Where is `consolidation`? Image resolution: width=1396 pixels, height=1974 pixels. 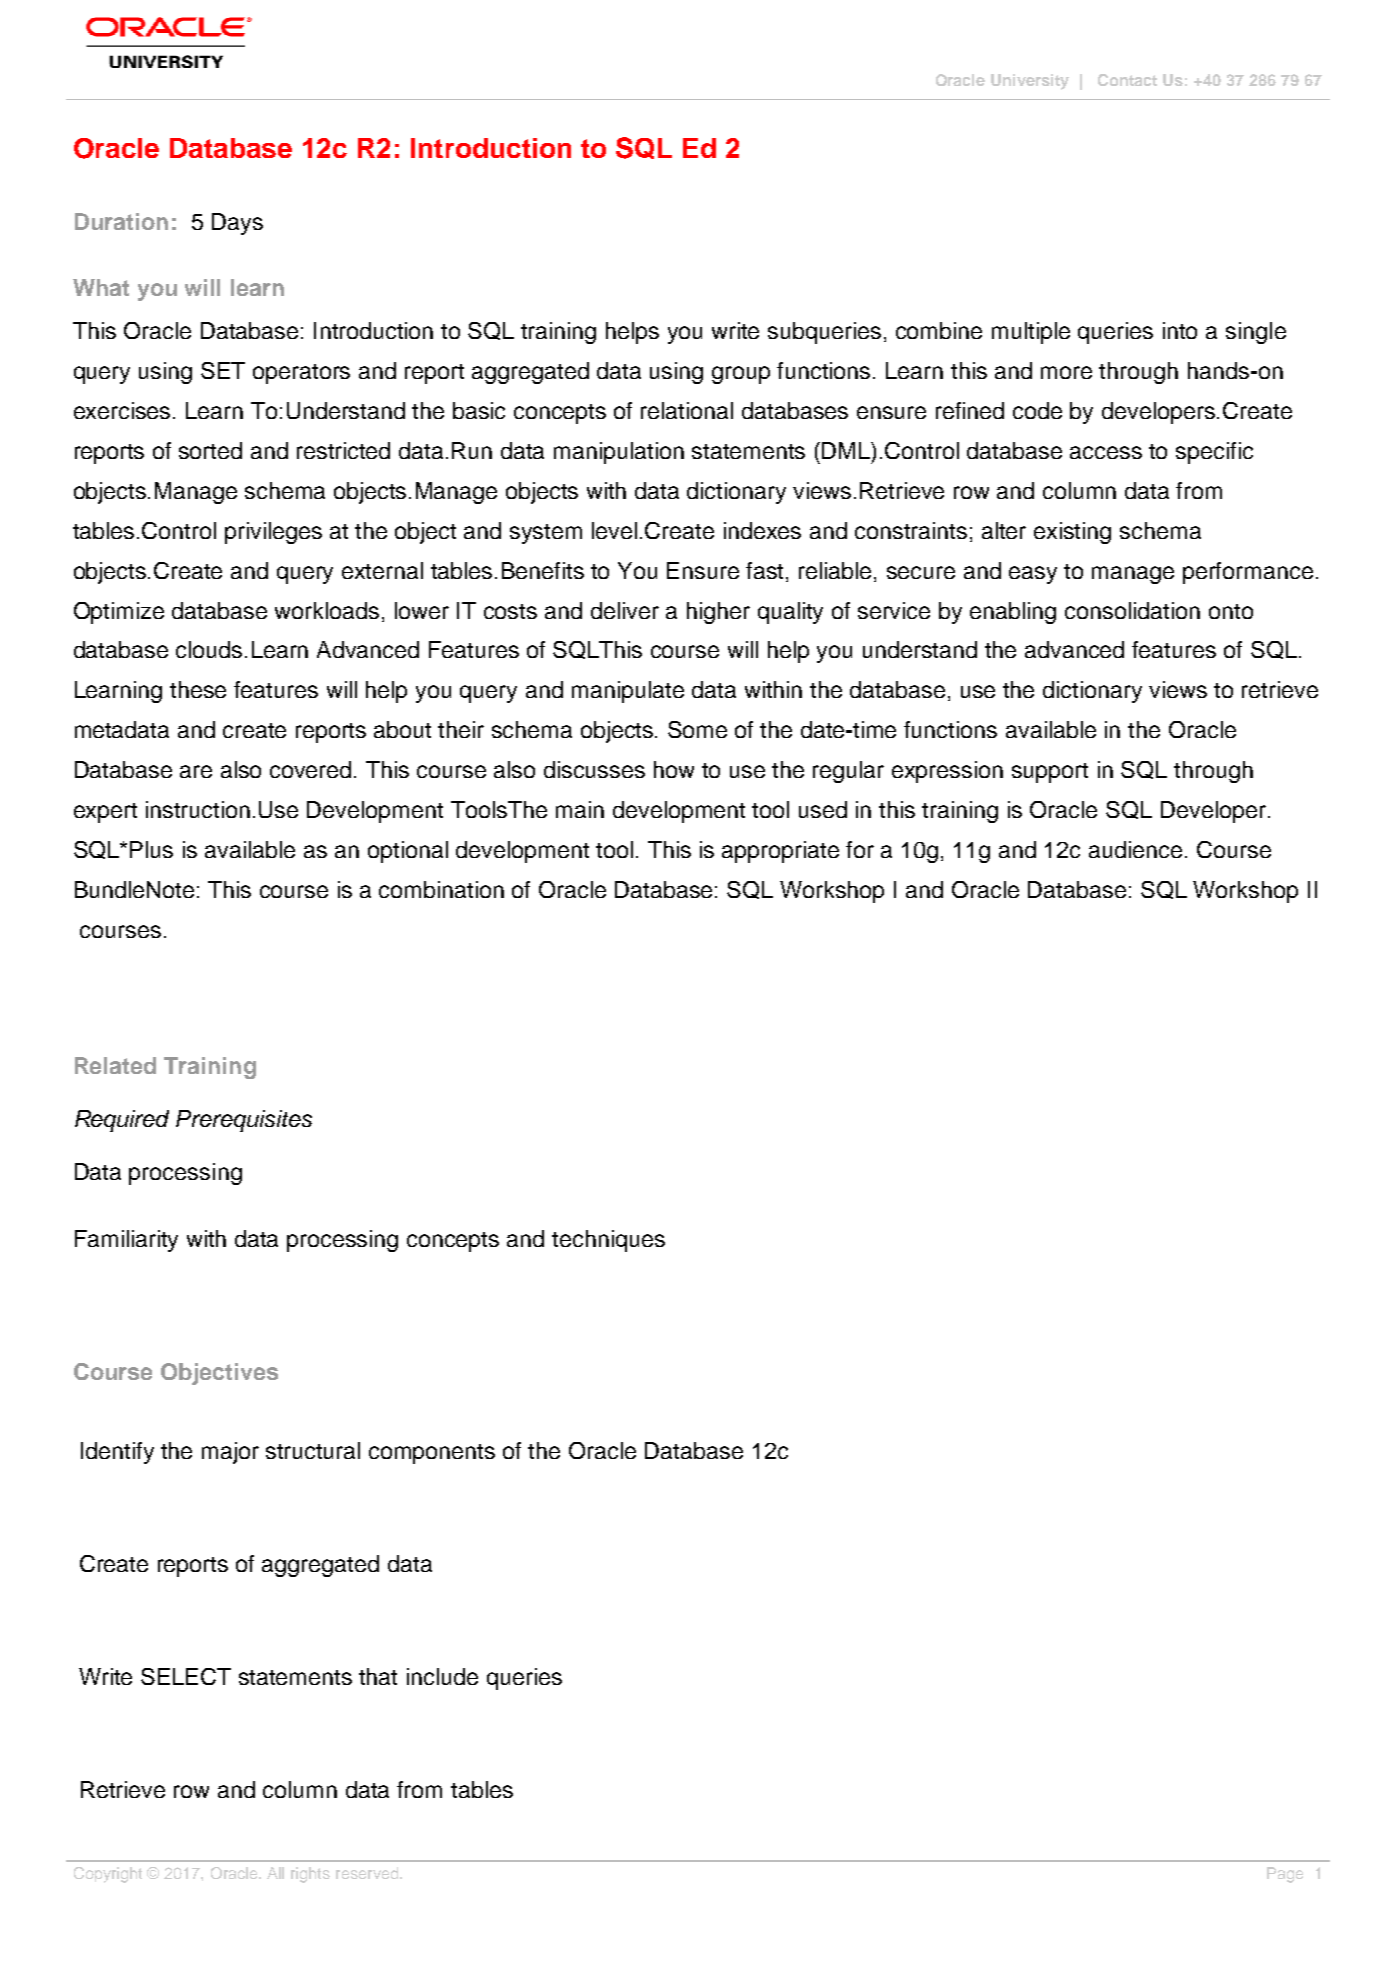 consolidation is located at coordinates (1132, 610).
